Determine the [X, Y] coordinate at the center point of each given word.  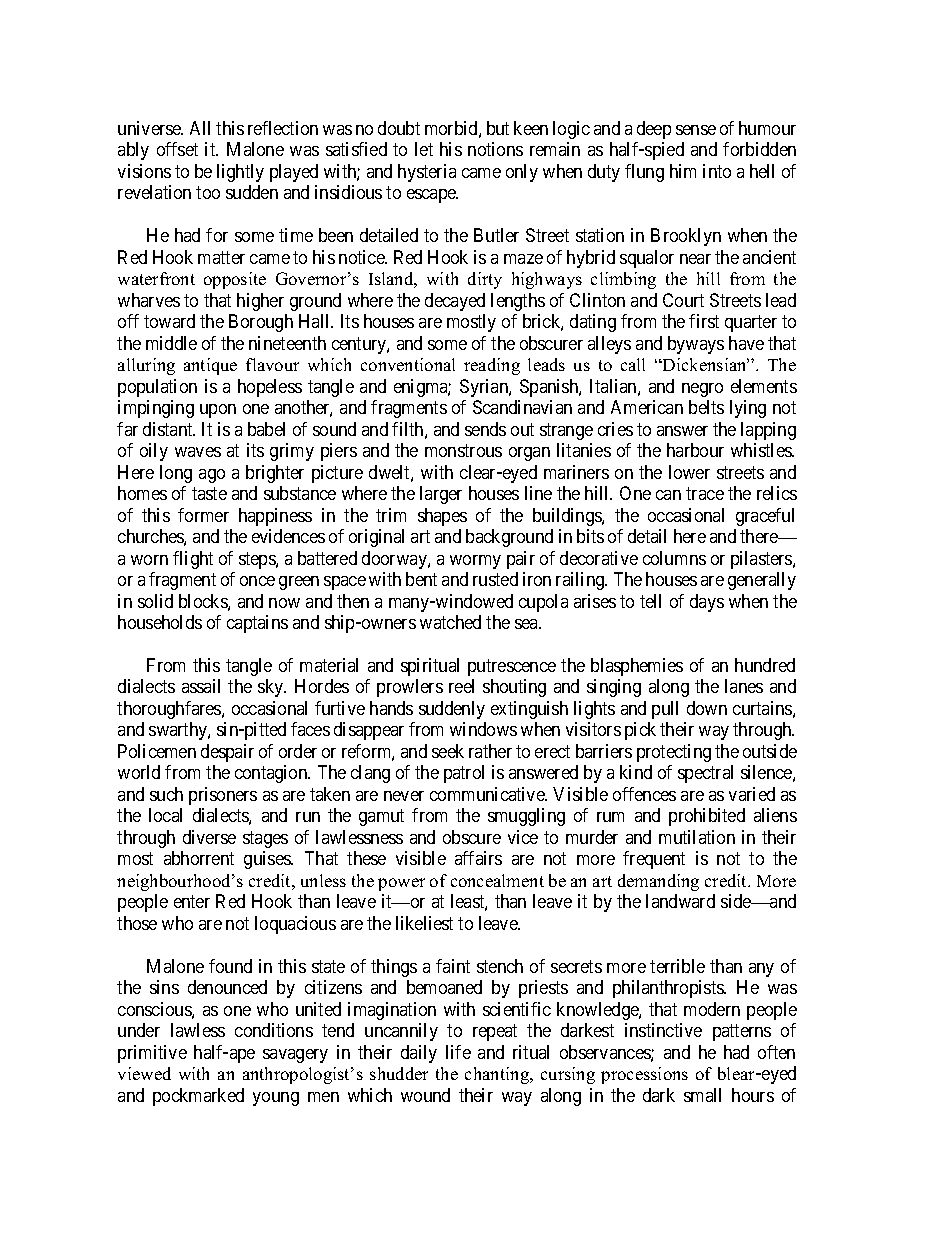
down [707, 708]
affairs [478, 858]
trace [705, 493]
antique [210, 366]
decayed [455, 302]
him [683, 171]
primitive [152, 1054]
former [203, 515]
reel [461, 686]
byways [696, 345]
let [424, 149]
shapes [442, 517]
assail [201, 686]
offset [177, 149]
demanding [658, 882]
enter [192, 902]
